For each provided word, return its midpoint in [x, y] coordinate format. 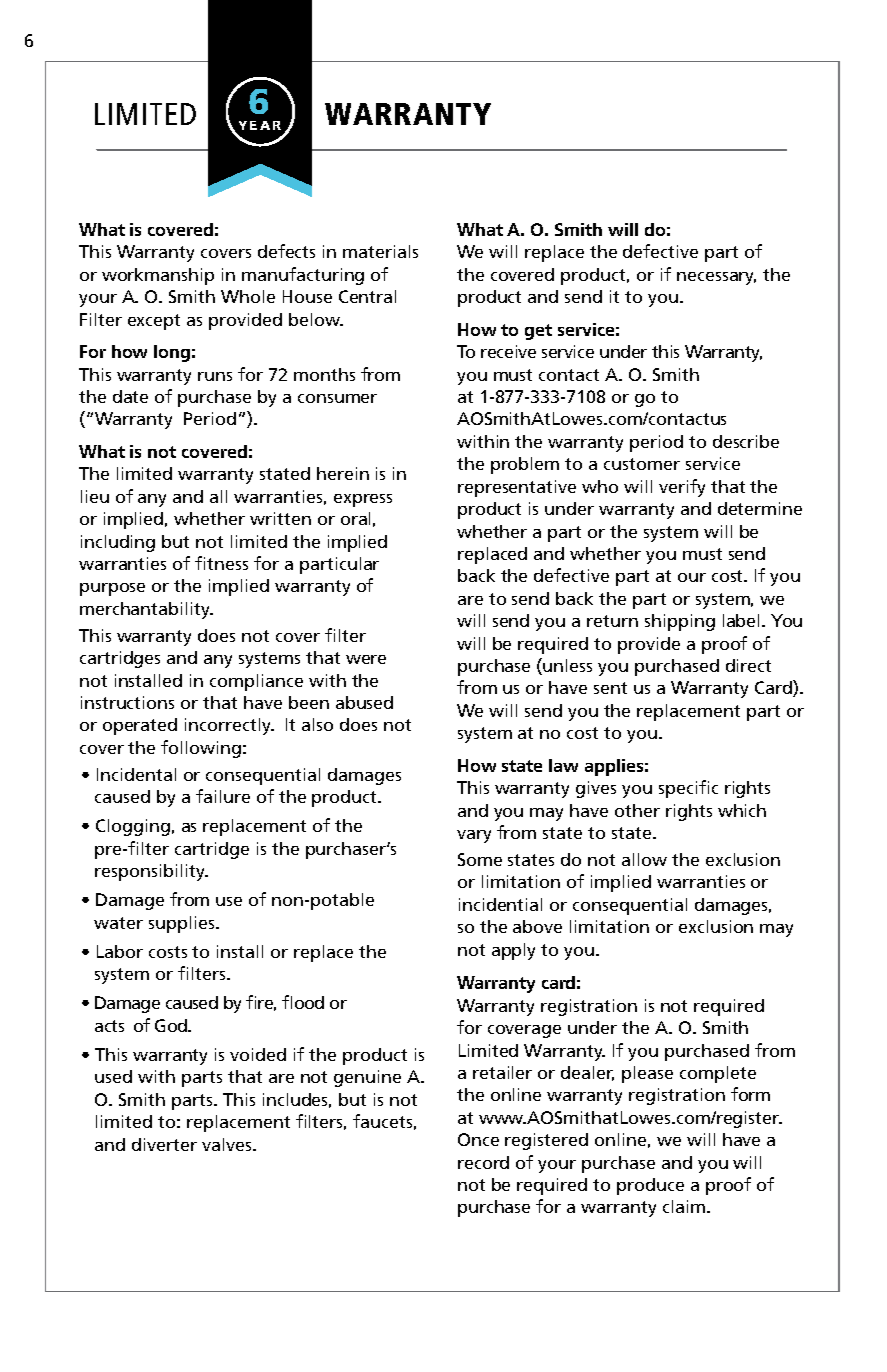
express [363, 500]
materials [380, 251]
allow [644, 859]
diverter [164, 1144]
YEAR [260, 125]
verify [682, 488]
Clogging [133, 827]
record [483, 1162]
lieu [95, 496]
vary [474, 836]
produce [650, 1186]
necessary [716, 278]
